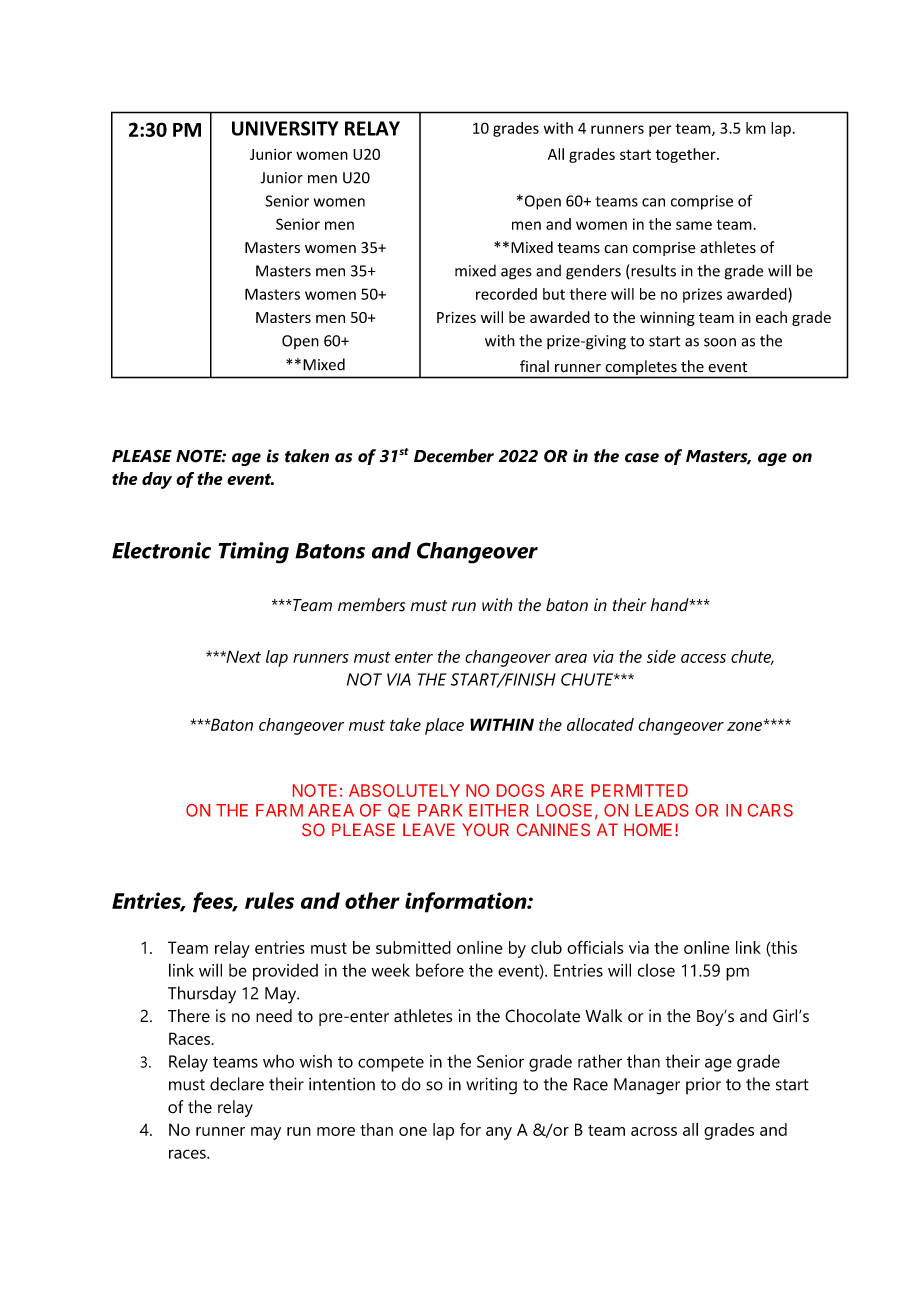 The height and width of the screenshot is (1308, 924). What do you see at coordinates (254, 553) in the screenshot?
I see `Timing` at bounding box center [254, 553].
